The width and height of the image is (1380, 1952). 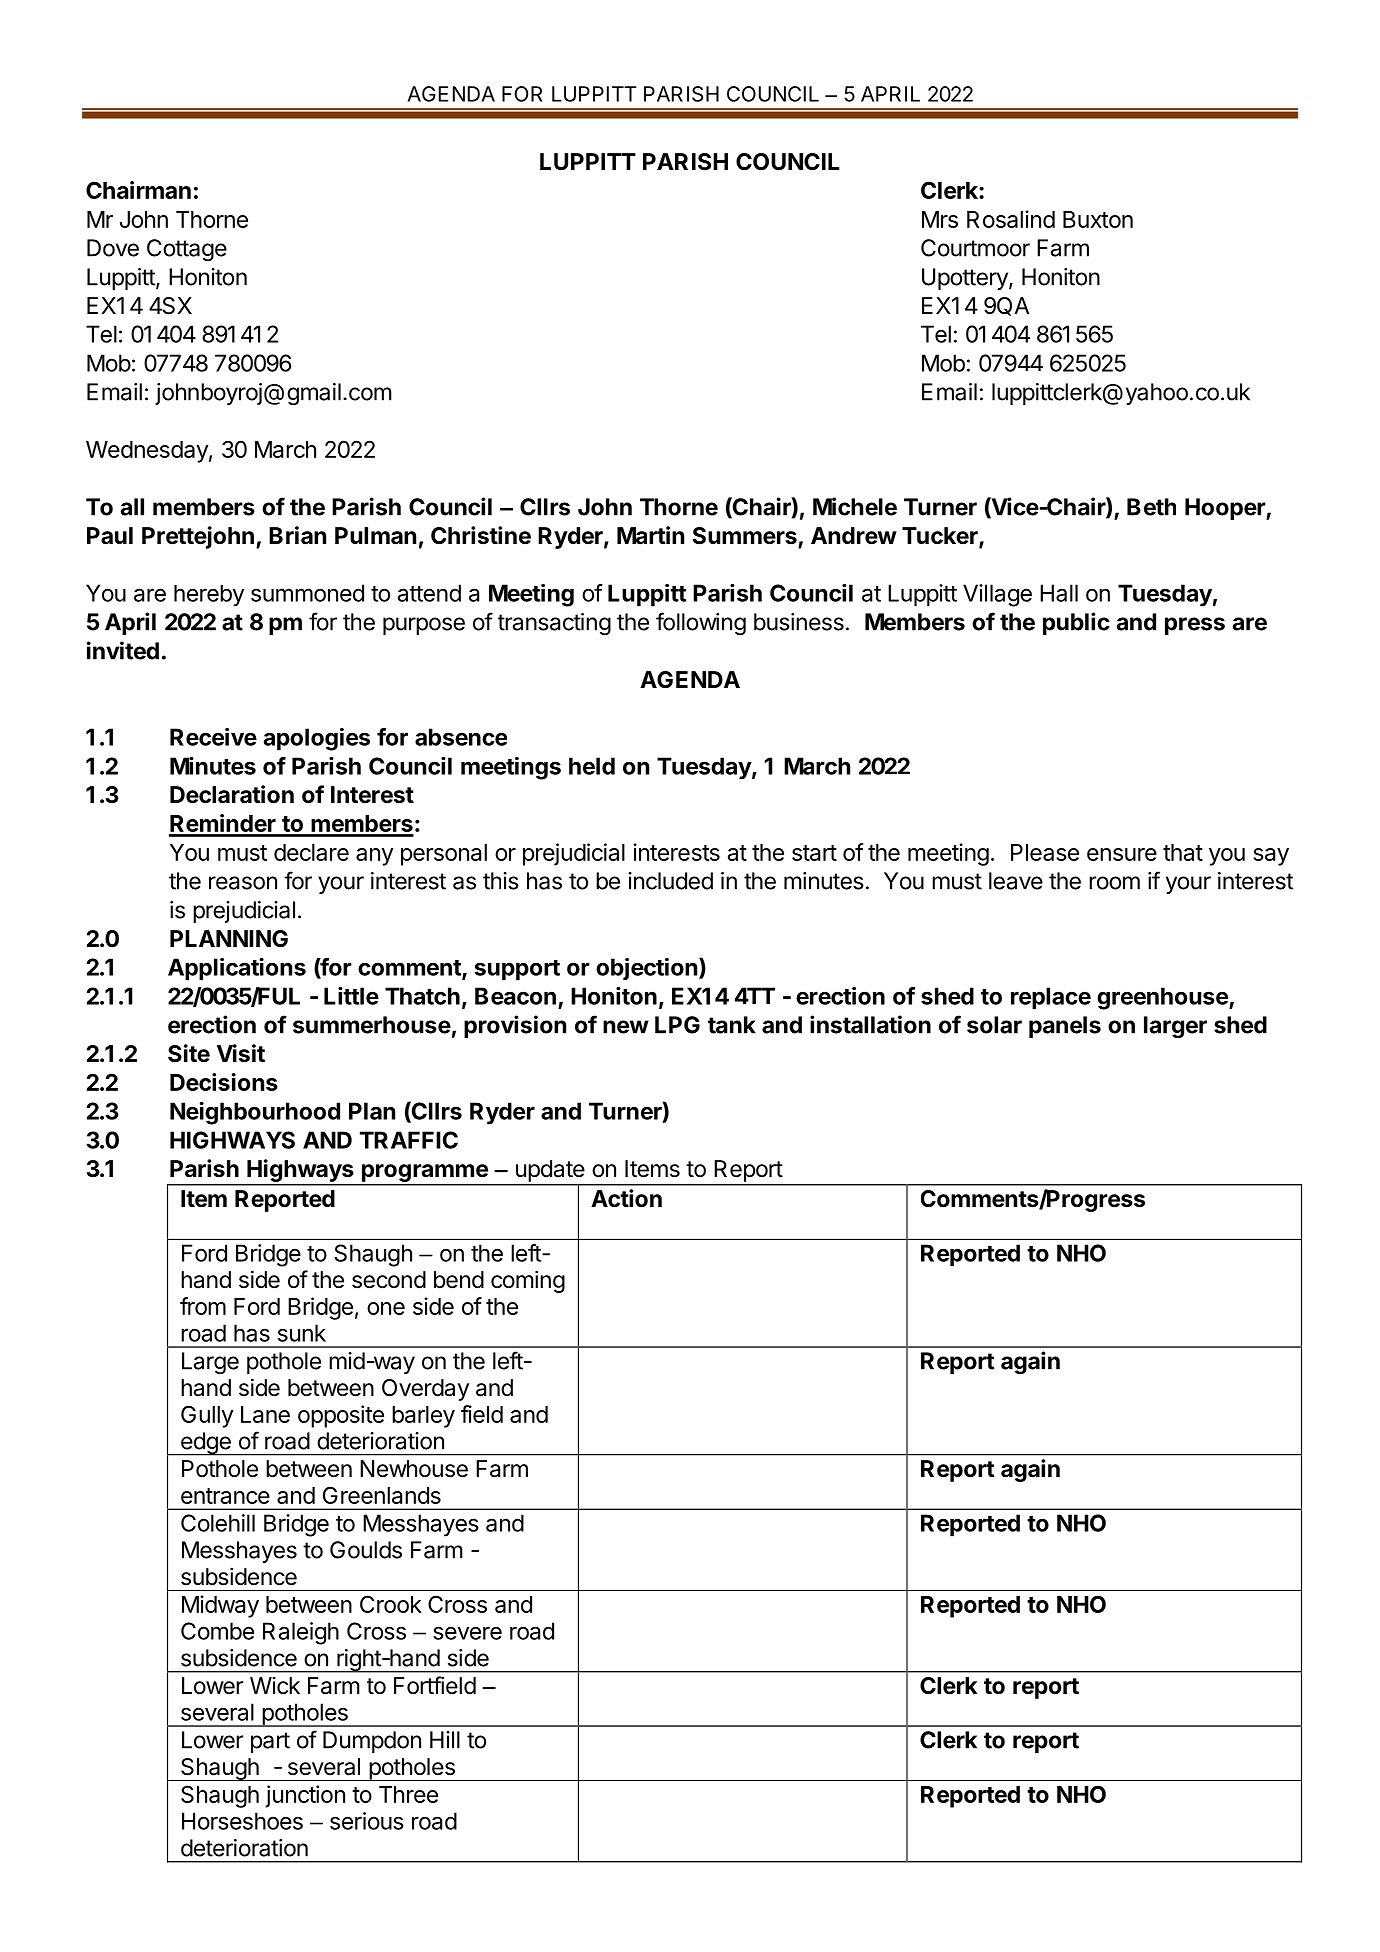 What do you see at coordinates (1098, 219) in the image?
I see `Buxton` at bounding box center [1098, 219].
